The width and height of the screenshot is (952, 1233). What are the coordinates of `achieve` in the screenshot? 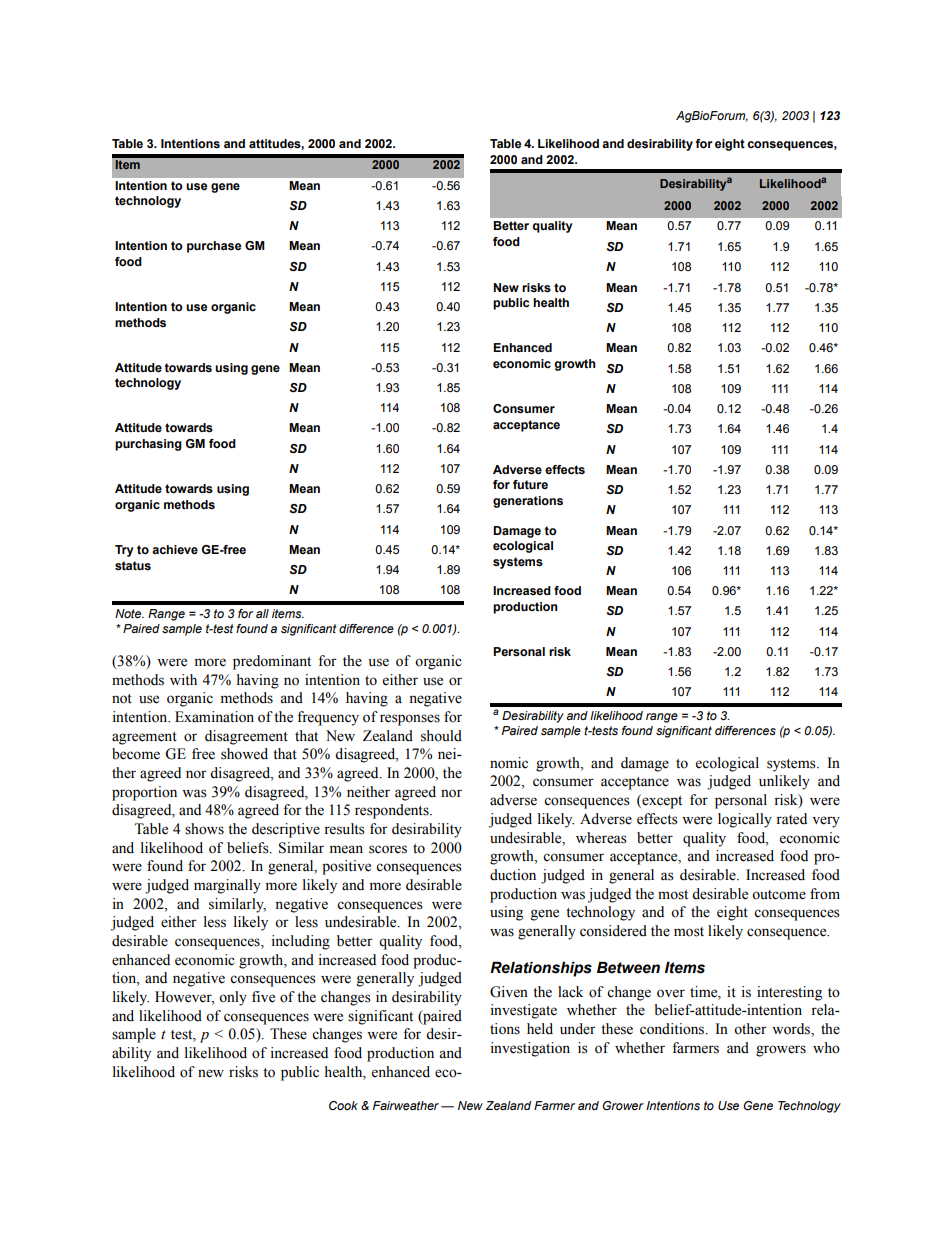 It's located at (175, 549).
